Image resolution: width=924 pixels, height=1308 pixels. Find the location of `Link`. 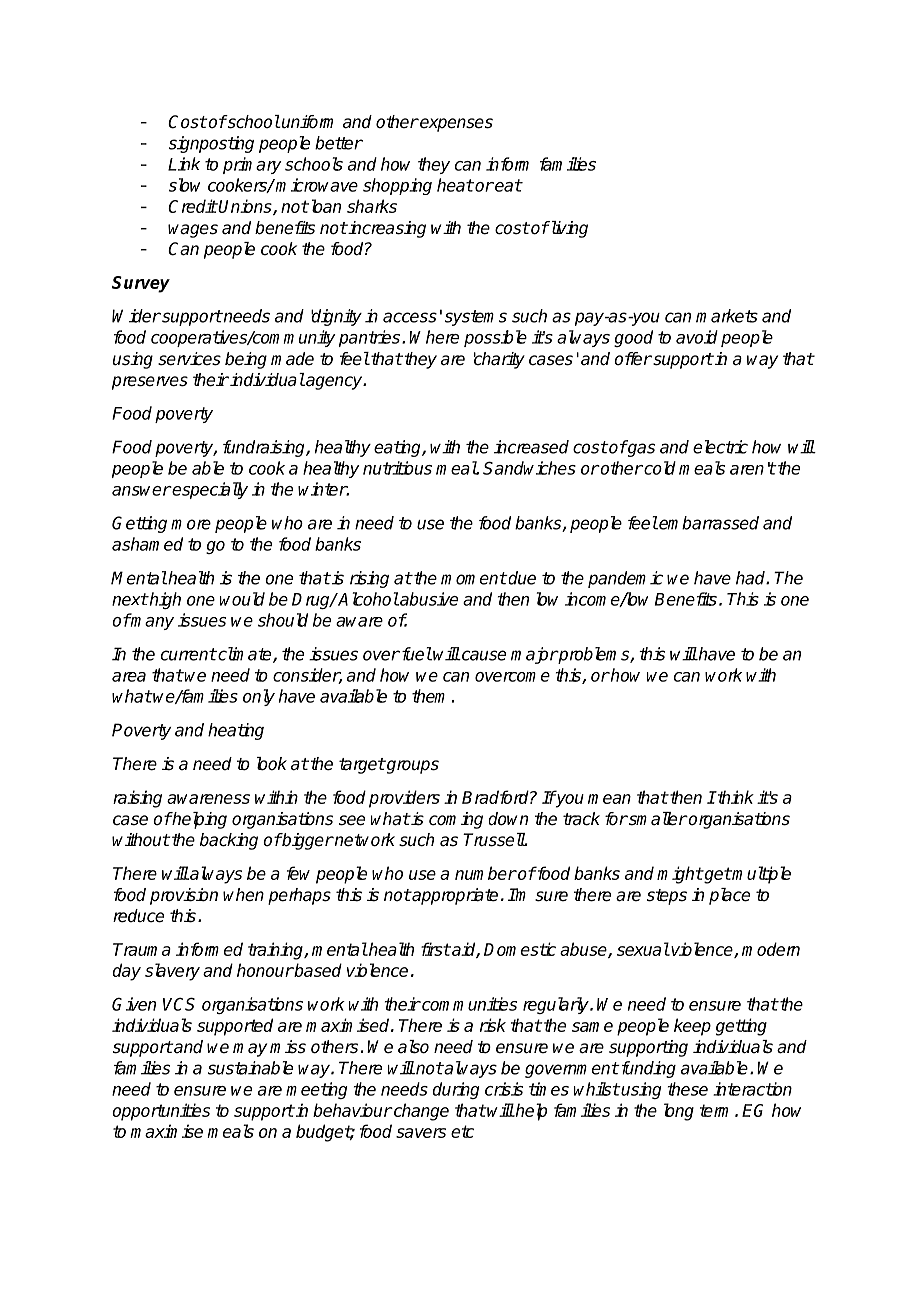

Link is located at coordinates (184, 164).
